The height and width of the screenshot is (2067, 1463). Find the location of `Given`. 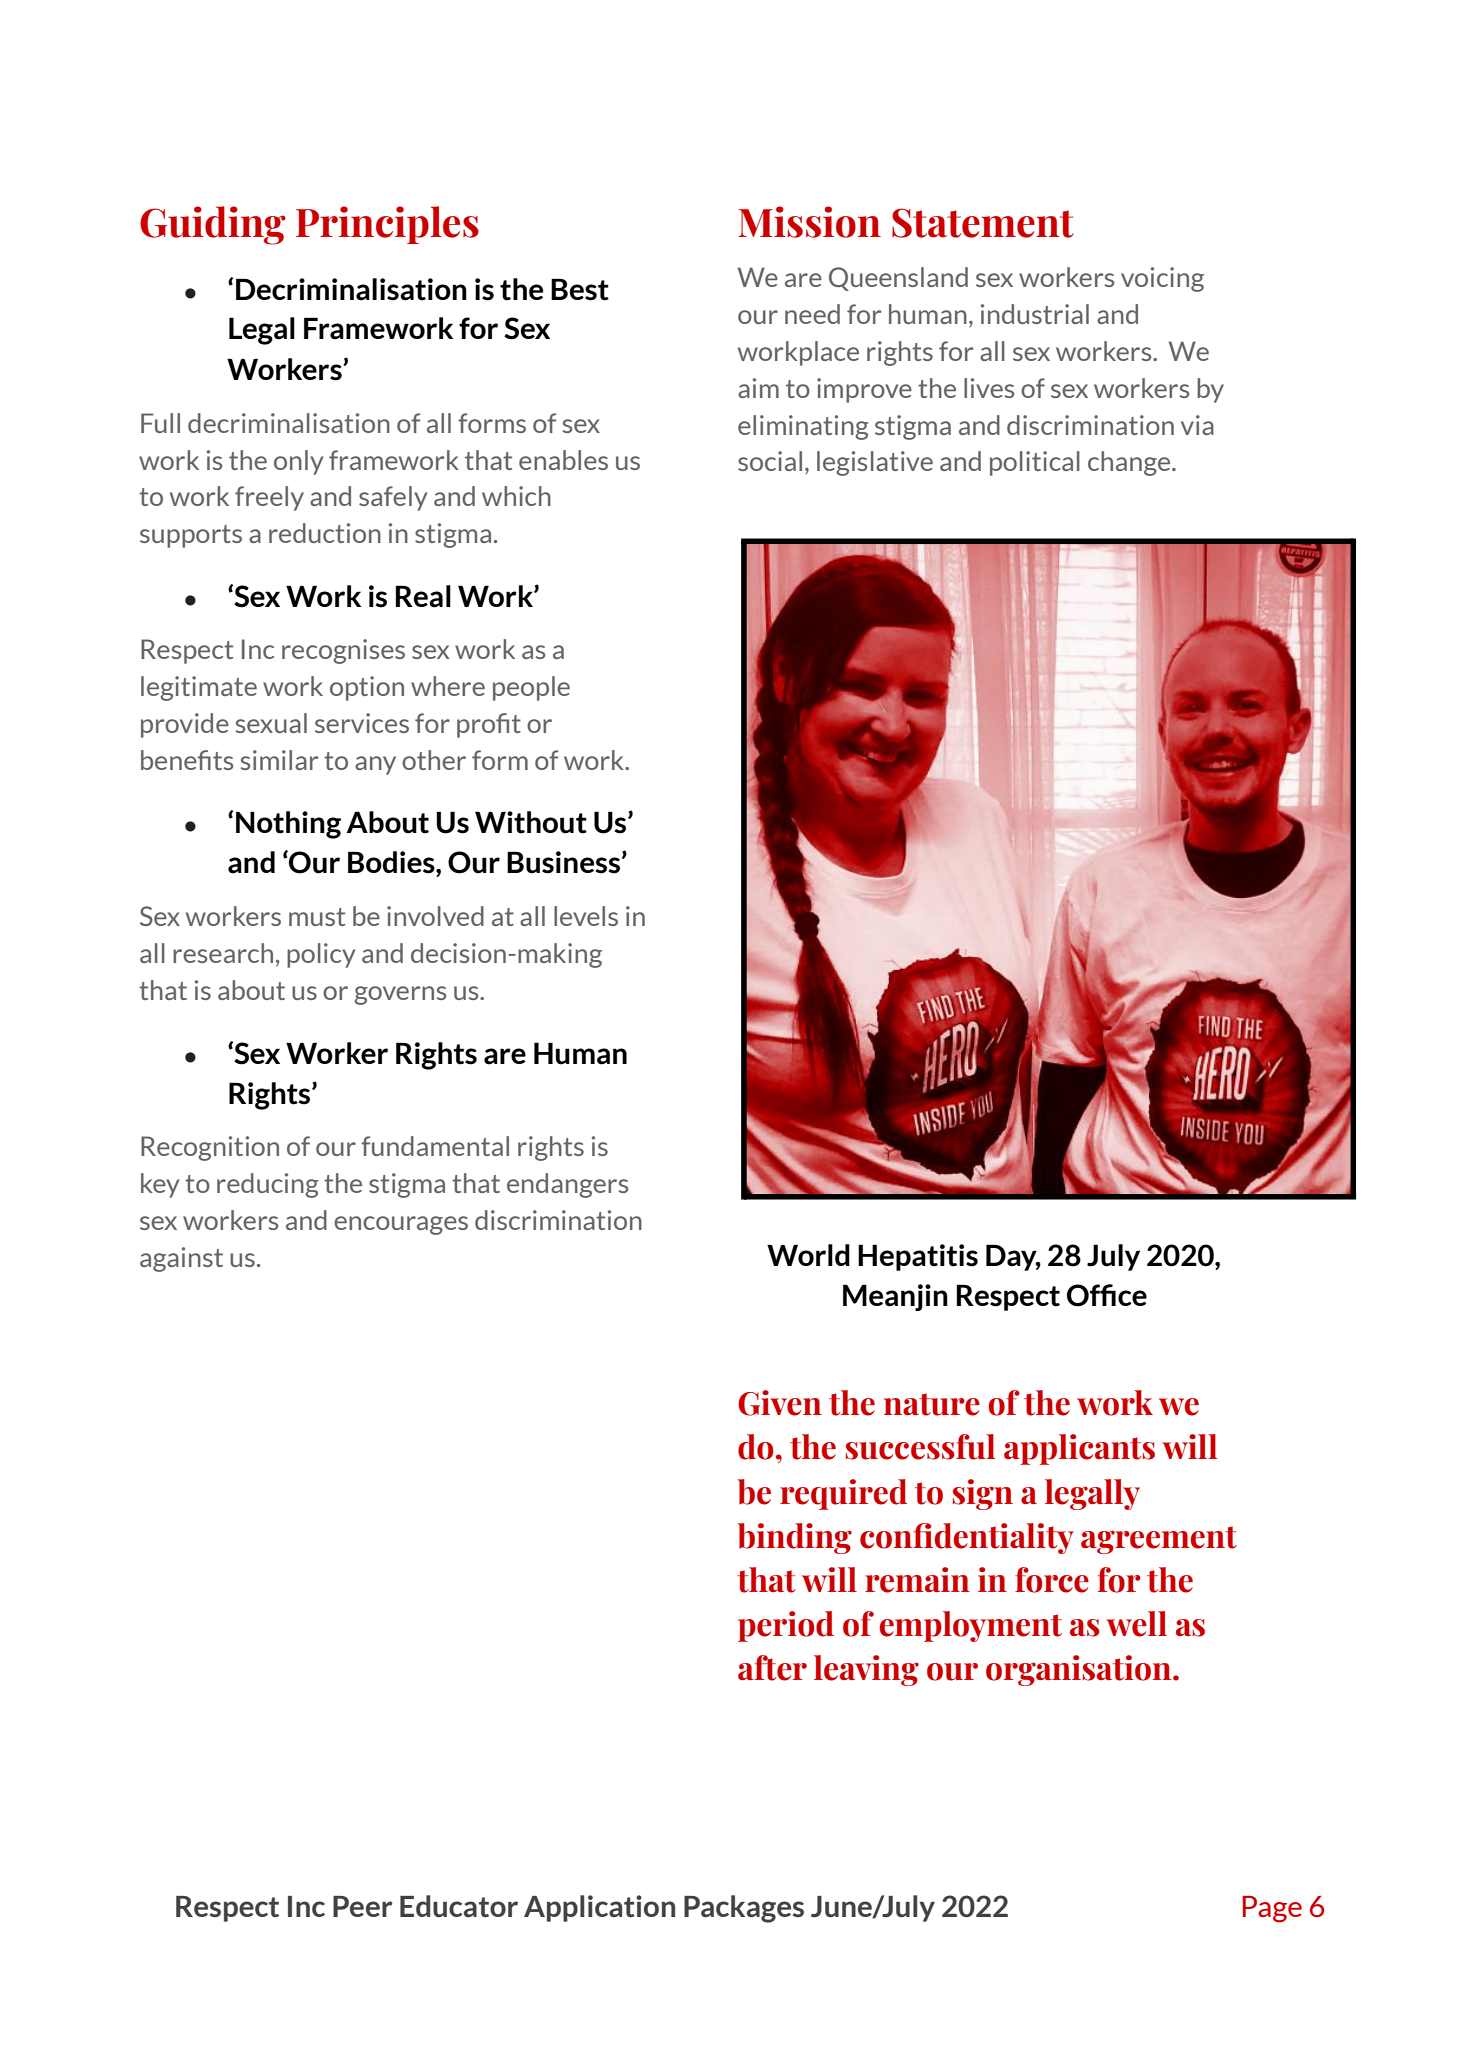

Given is located at coordinates (780, 1403).
